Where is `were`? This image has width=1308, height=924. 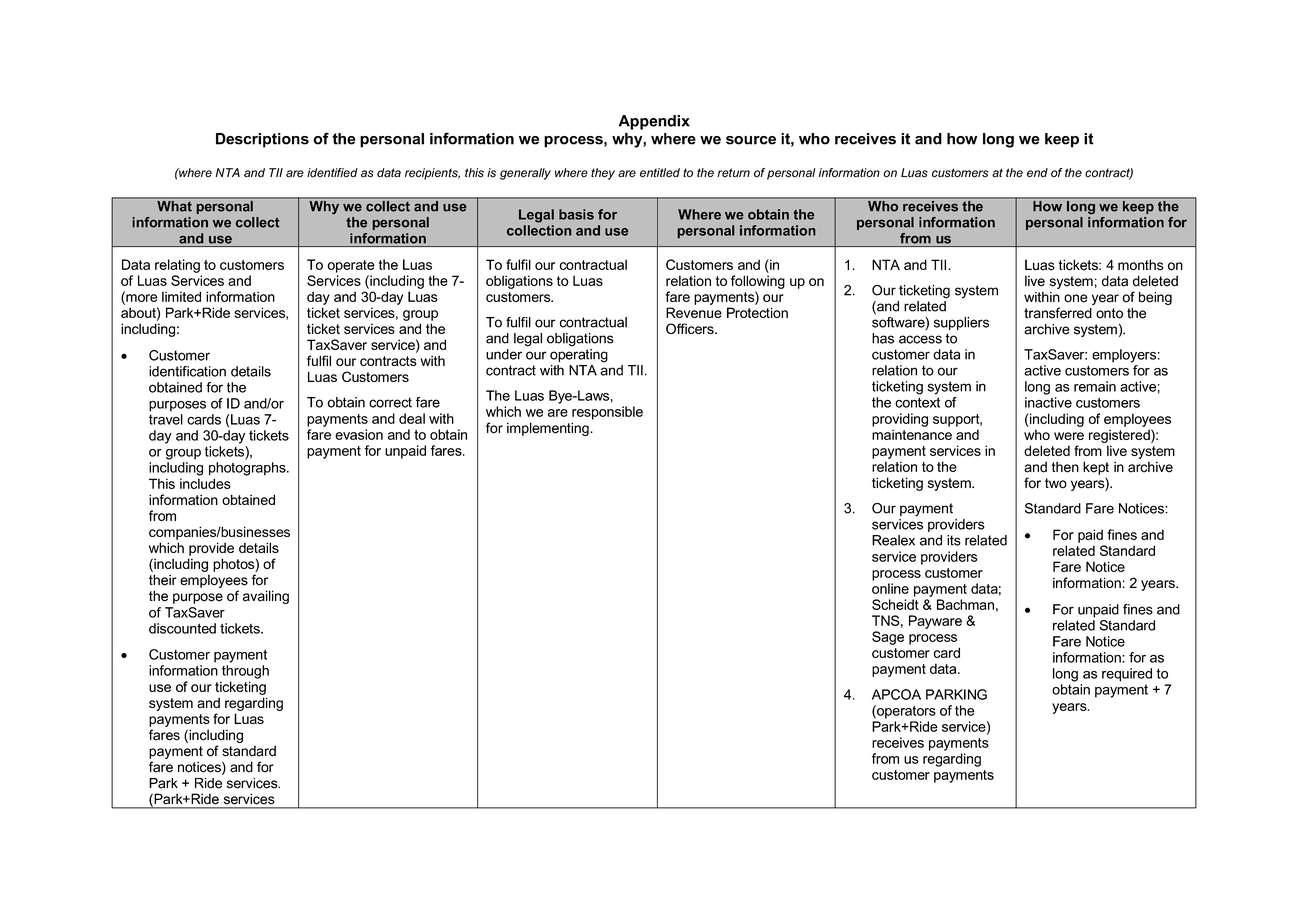
were is located at coordinates (1069, 436).
